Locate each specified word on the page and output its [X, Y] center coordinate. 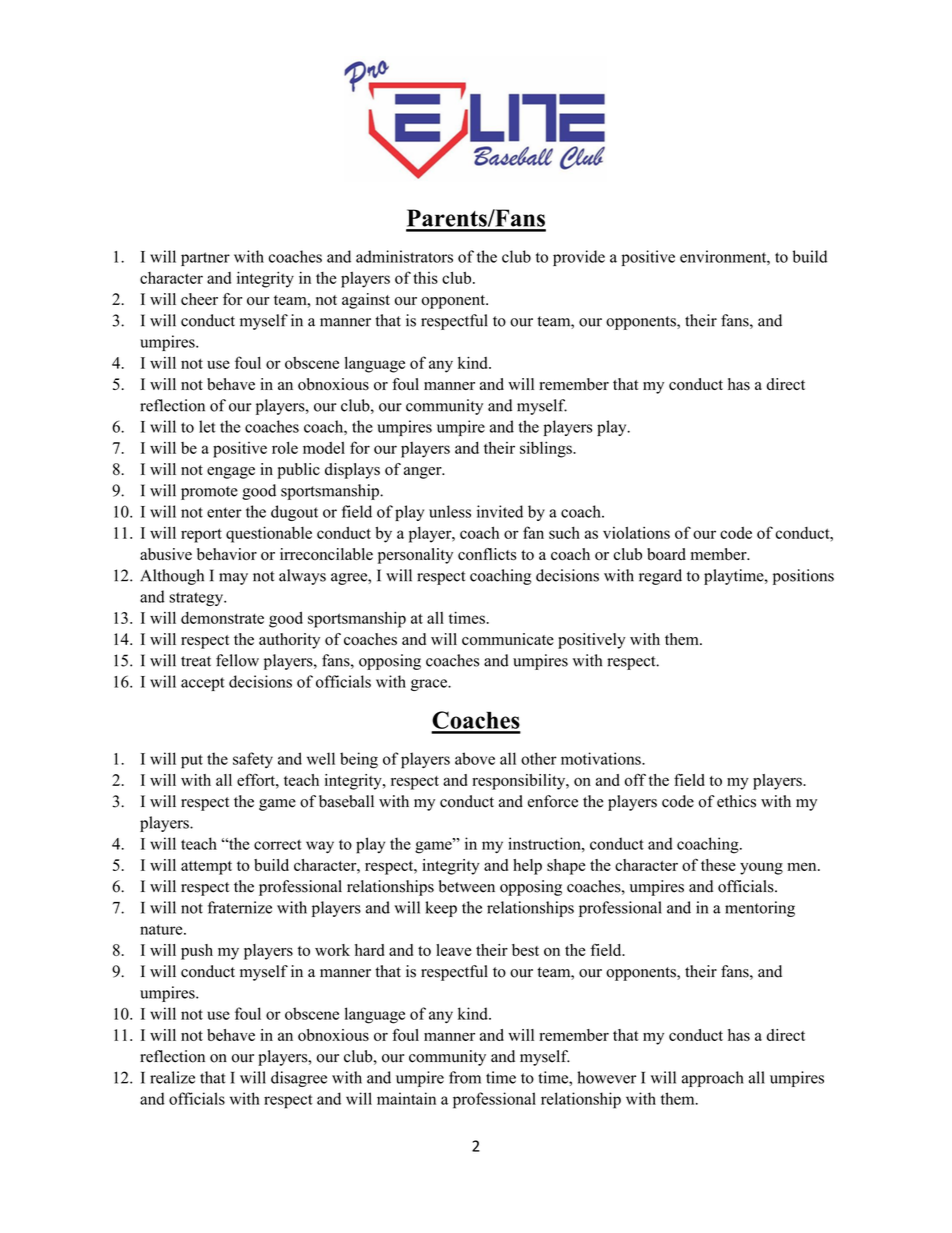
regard [660, 577]
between [467, 886]
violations [636, 533]
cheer [199, 299]
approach [713, 1079]
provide [579, 258]
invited [500, 511]
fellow [237, 660]
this [425, 278]
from [465, 1077]
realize [172, 1077]
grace [430, 685]
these [718, 865]
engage [231, 473]
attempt [206, 868]
